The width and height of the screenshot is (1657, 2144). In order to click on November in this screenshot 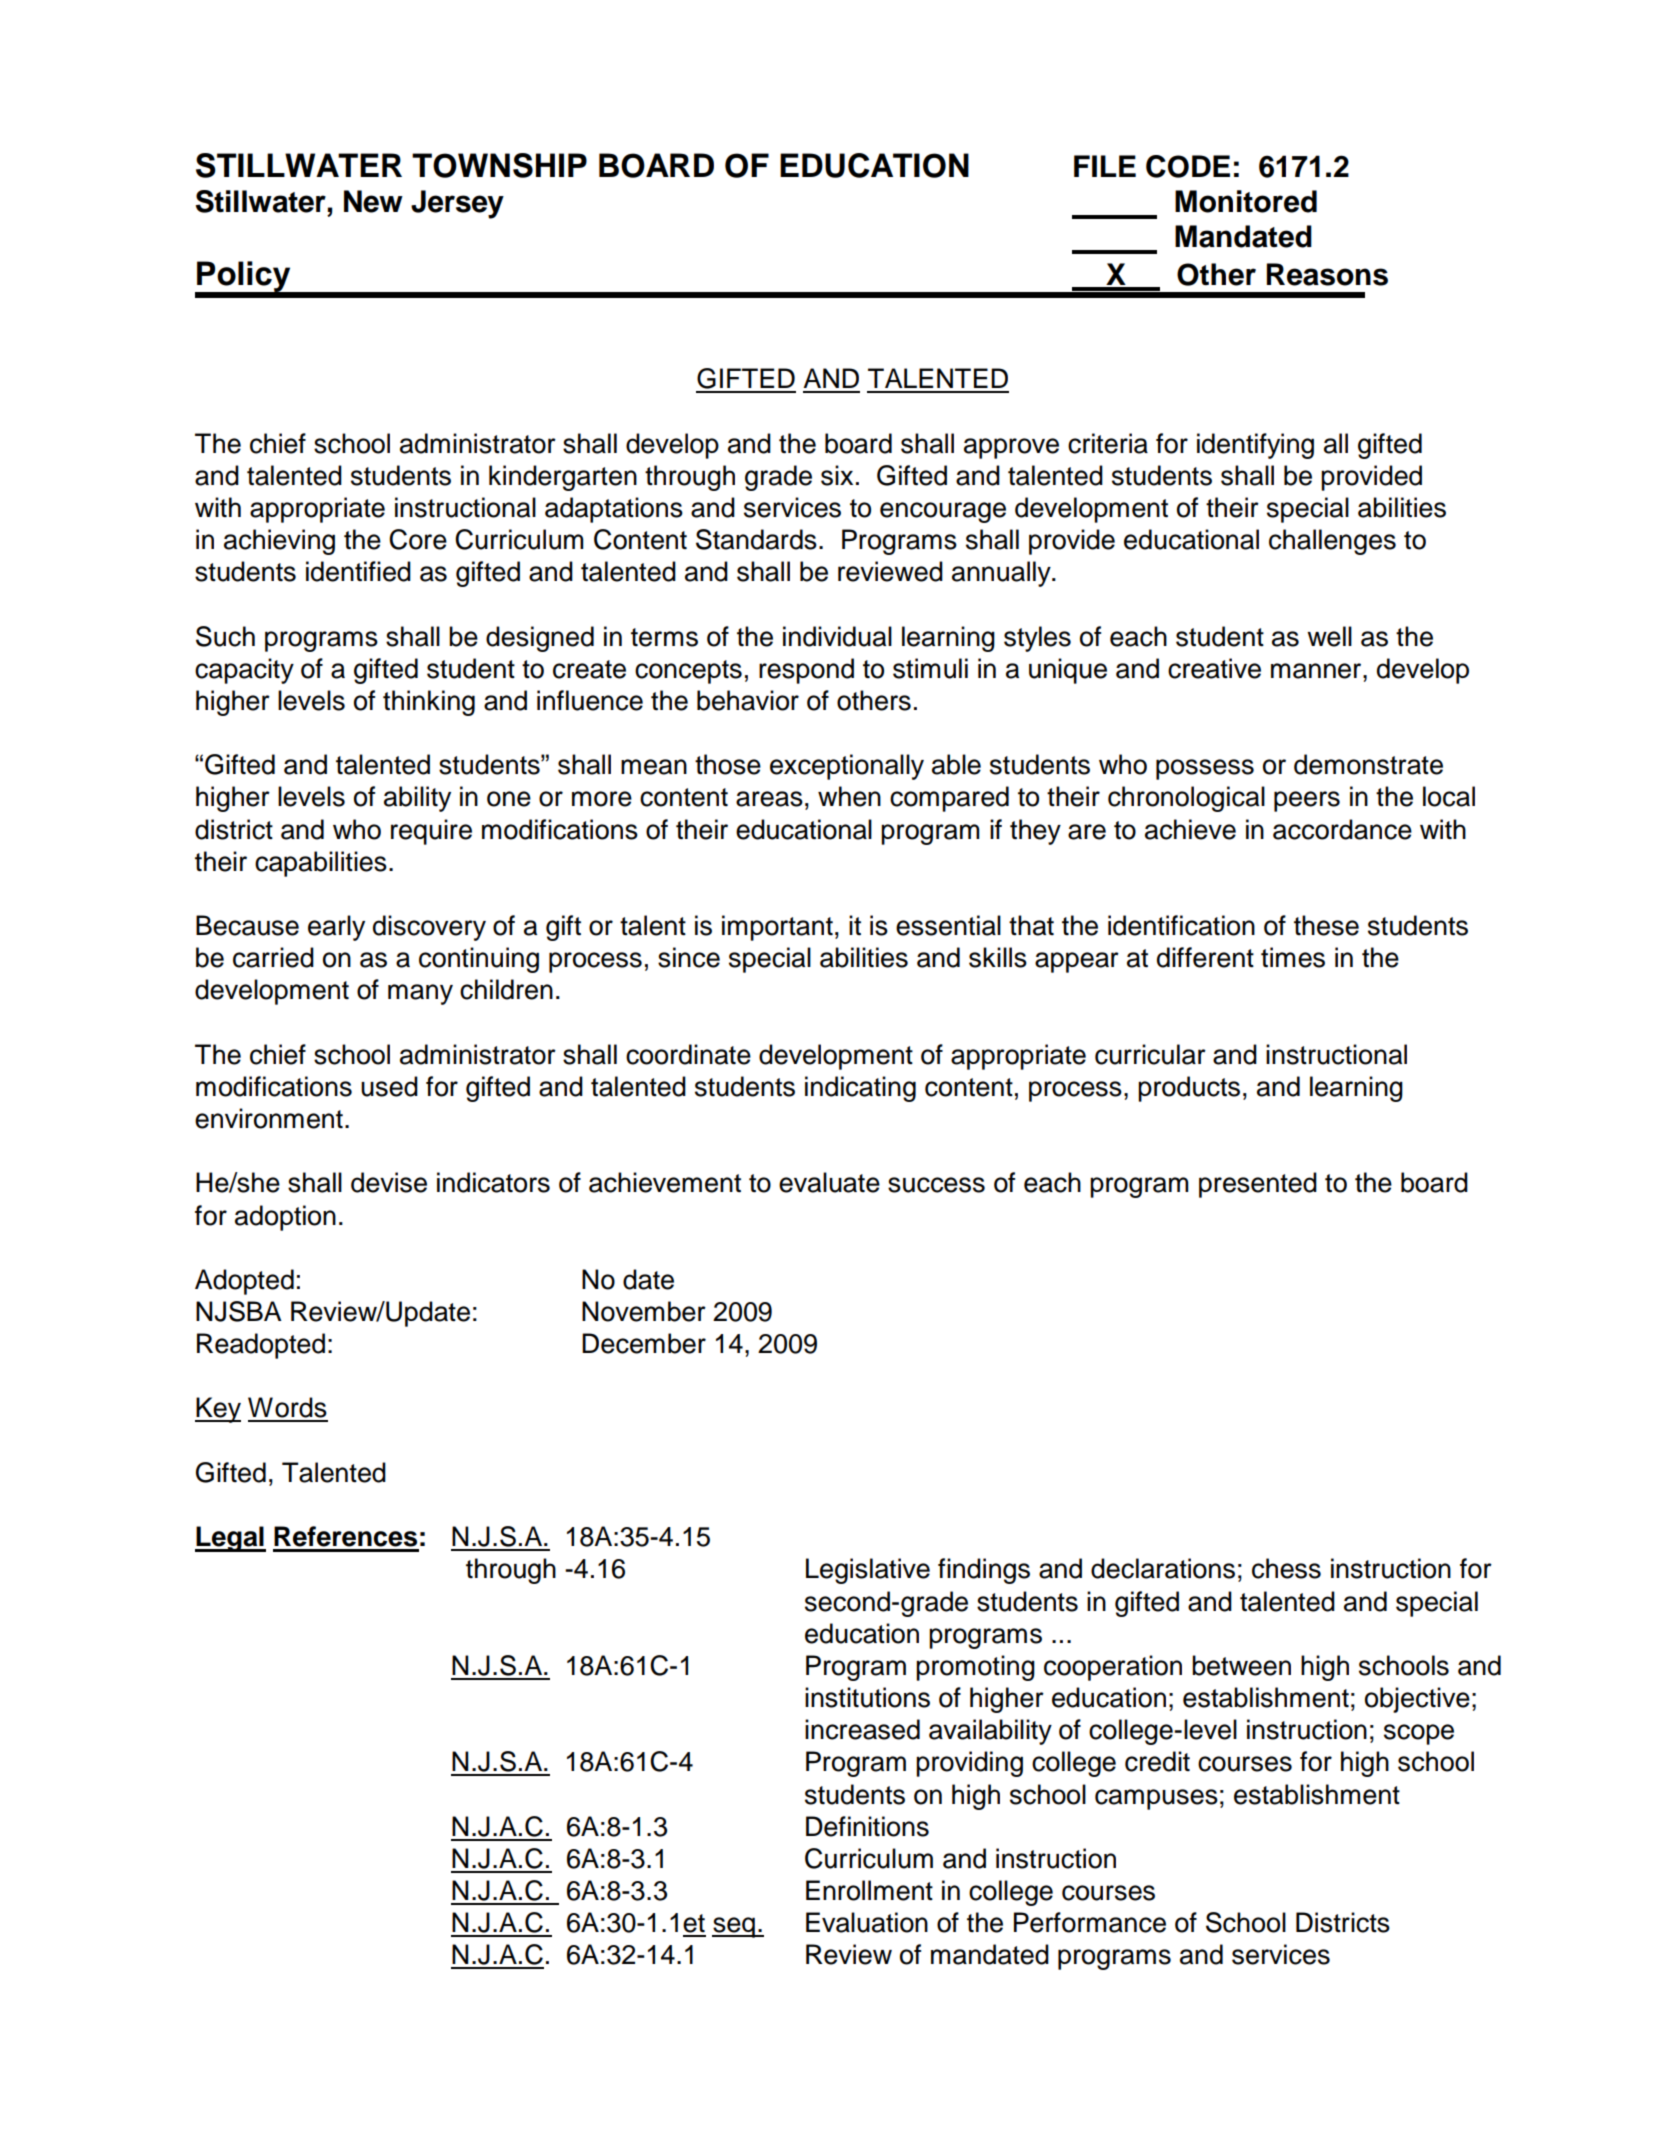, I will do `click(644, 1311)`.
